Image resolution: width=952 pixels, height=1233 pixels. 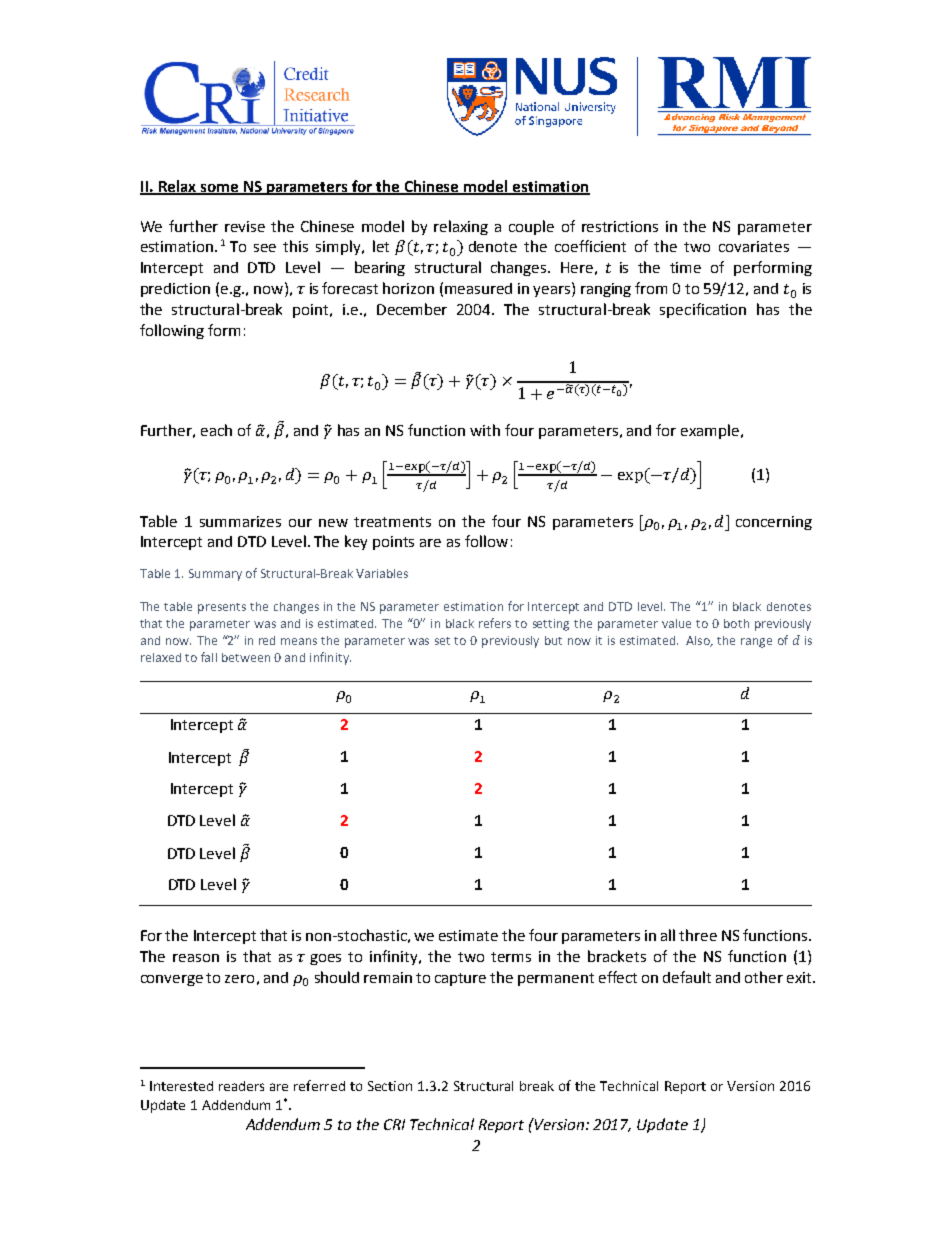 I want to click on reason, so click(x=196, y=958).
